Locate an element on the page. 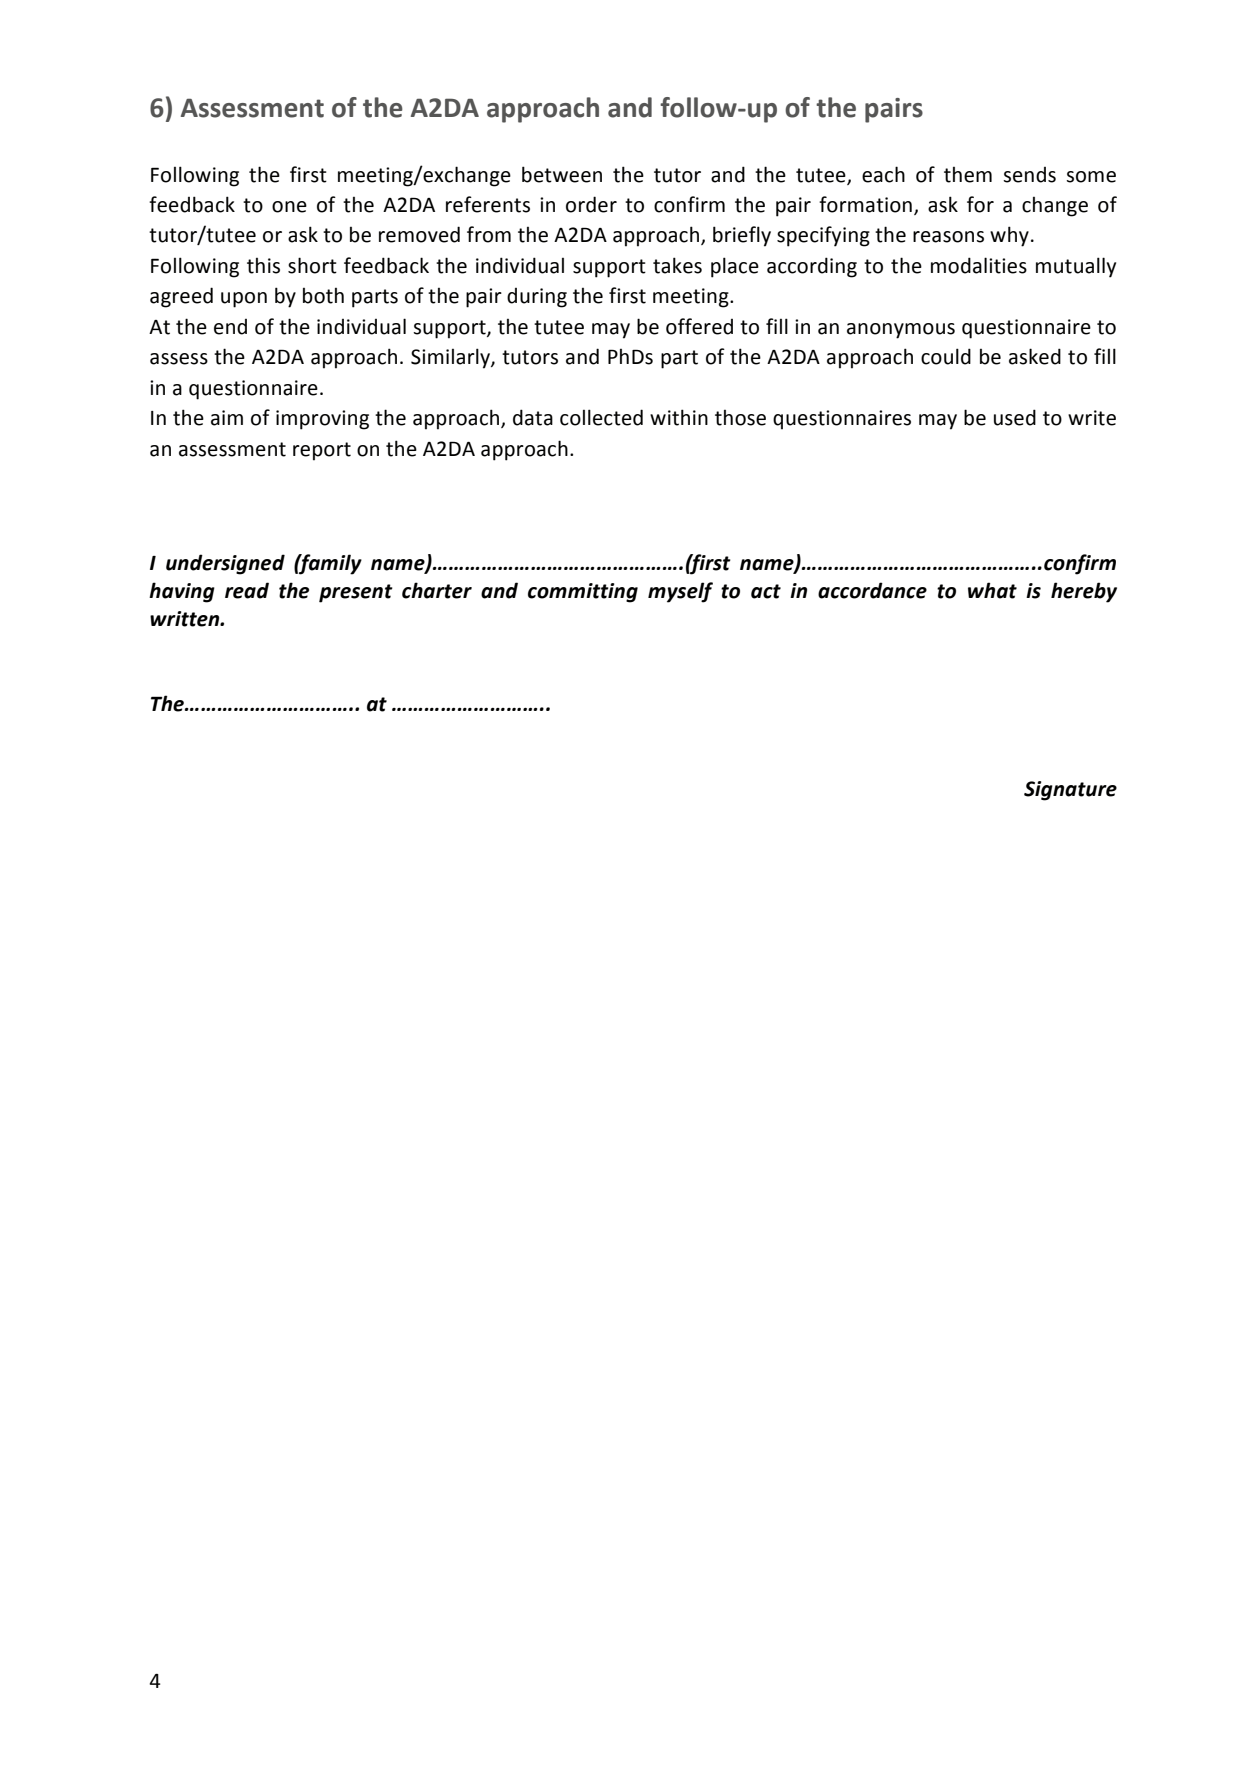  anonymous is located at coordinates (901, 331).
